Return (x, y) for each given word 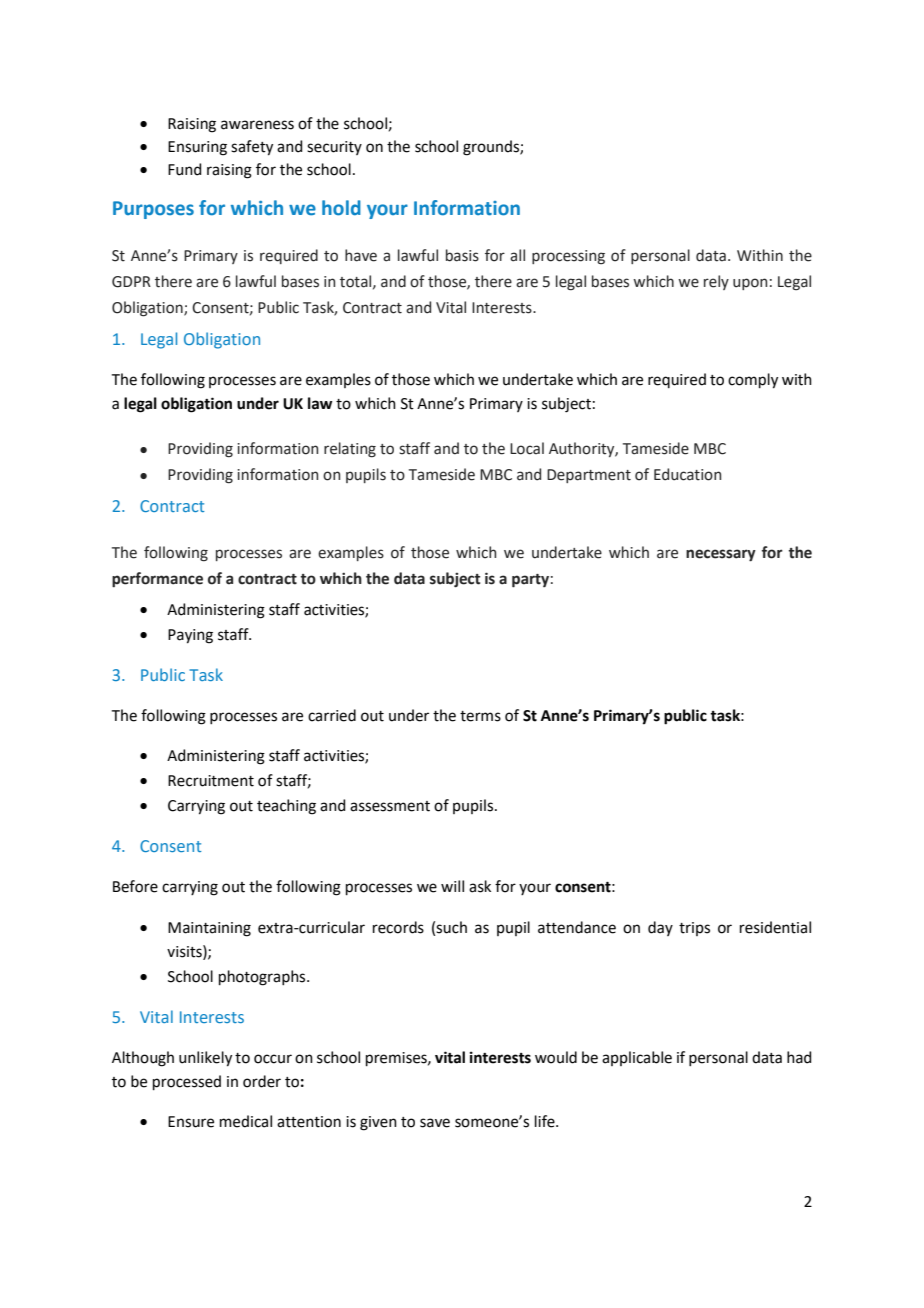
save (435, 1123)
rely (716, 282)
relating (350, 450)
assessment (390, 806)
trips (694, 929)
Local (527, 448)
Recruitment (211, 781)
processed (187, 1082)
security (334, 148)
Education (687, 474)
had (799, 1057)
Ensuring (197, 148)
